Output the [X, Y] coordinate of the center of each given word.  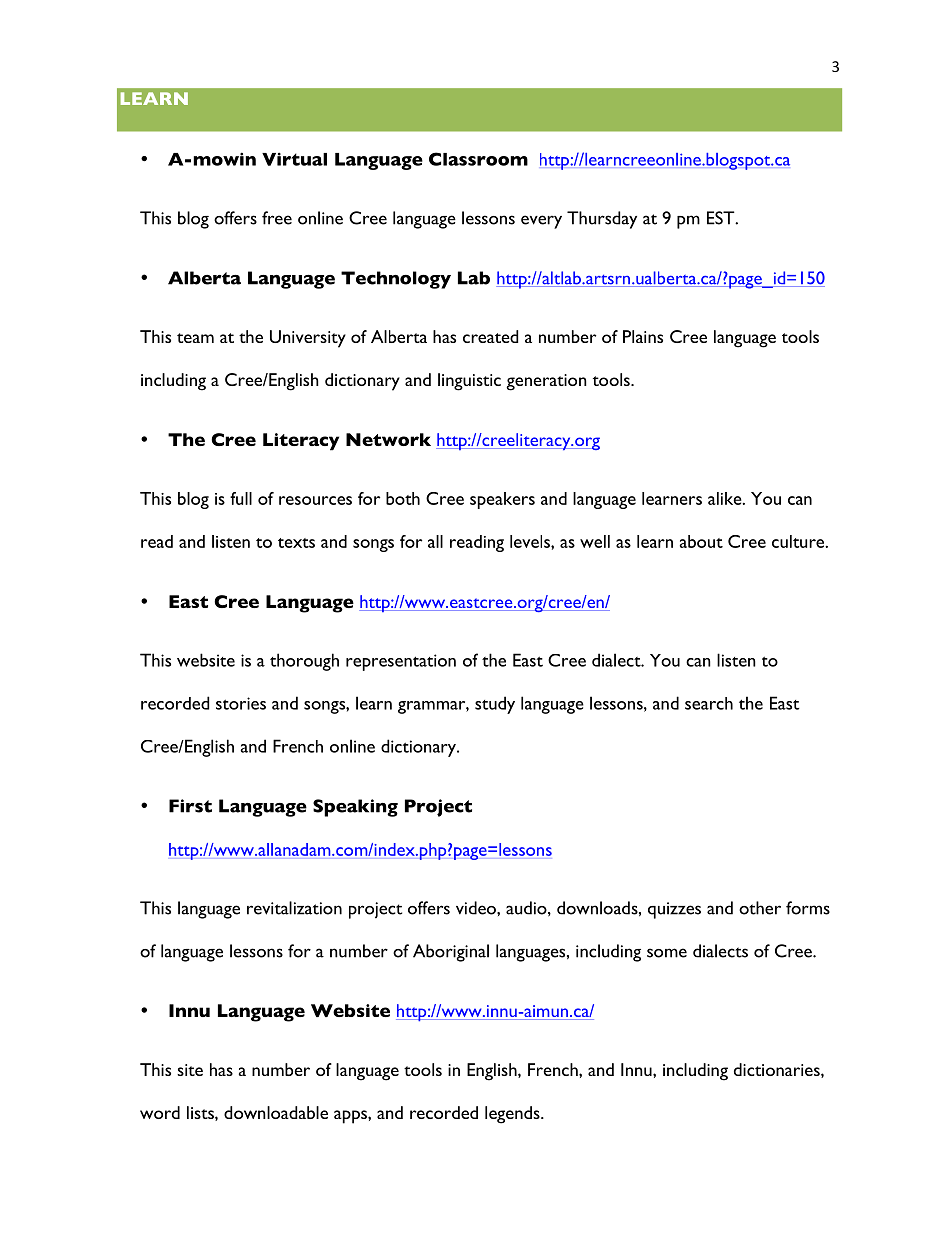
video [477, 908]
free [277, 218]
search [709, 703]
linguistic [469, 382]
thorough [304, 662]
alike [726, 498]
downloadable [276, 1112]
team [195, 338]
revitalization [294, 908]
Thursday [602, 220]
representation [401, 662]
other [760, 908]
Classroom [478, 159]
